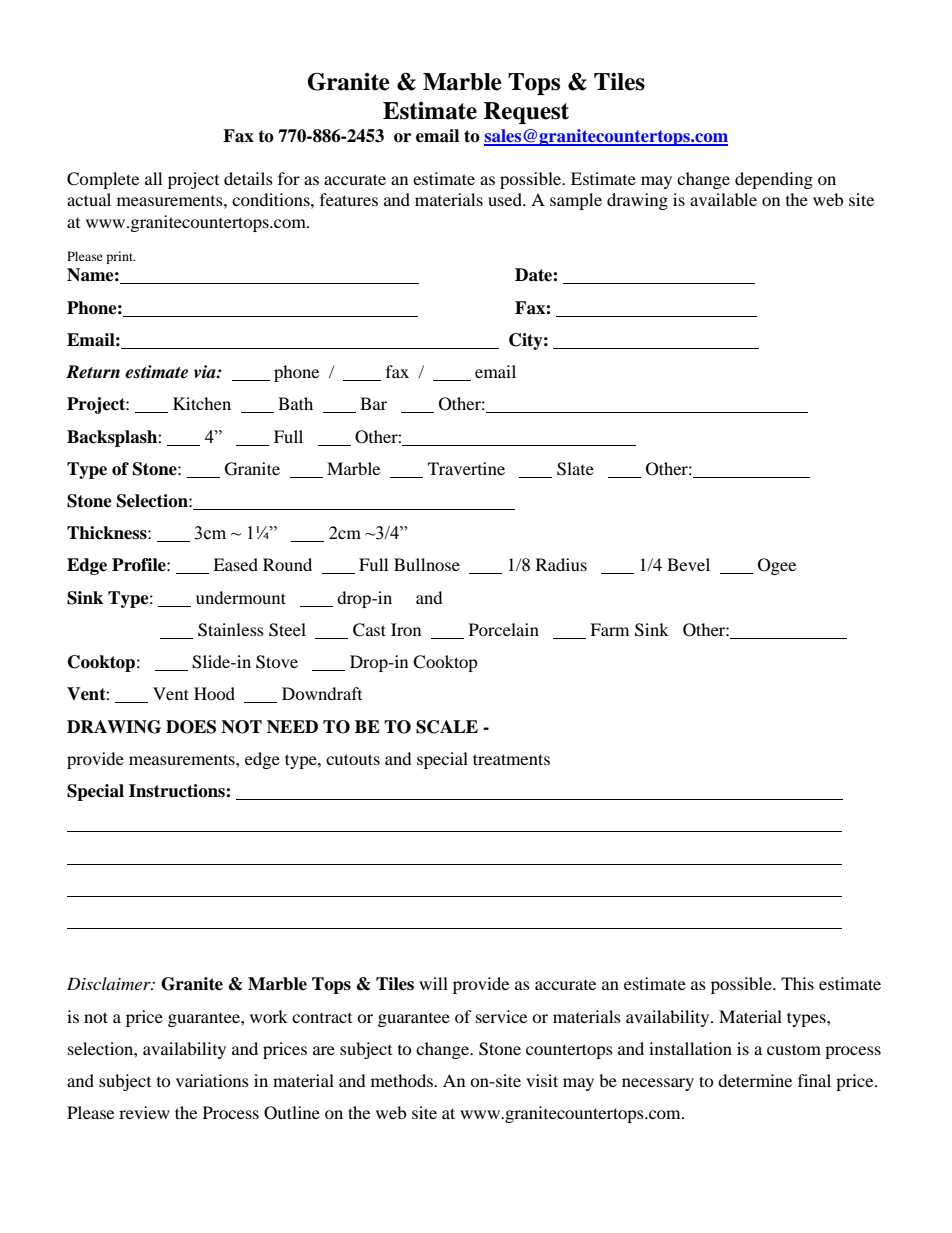  Describe the element at coordinates (202, 403) in the screenshot. I see `Kitchen` at that location.
